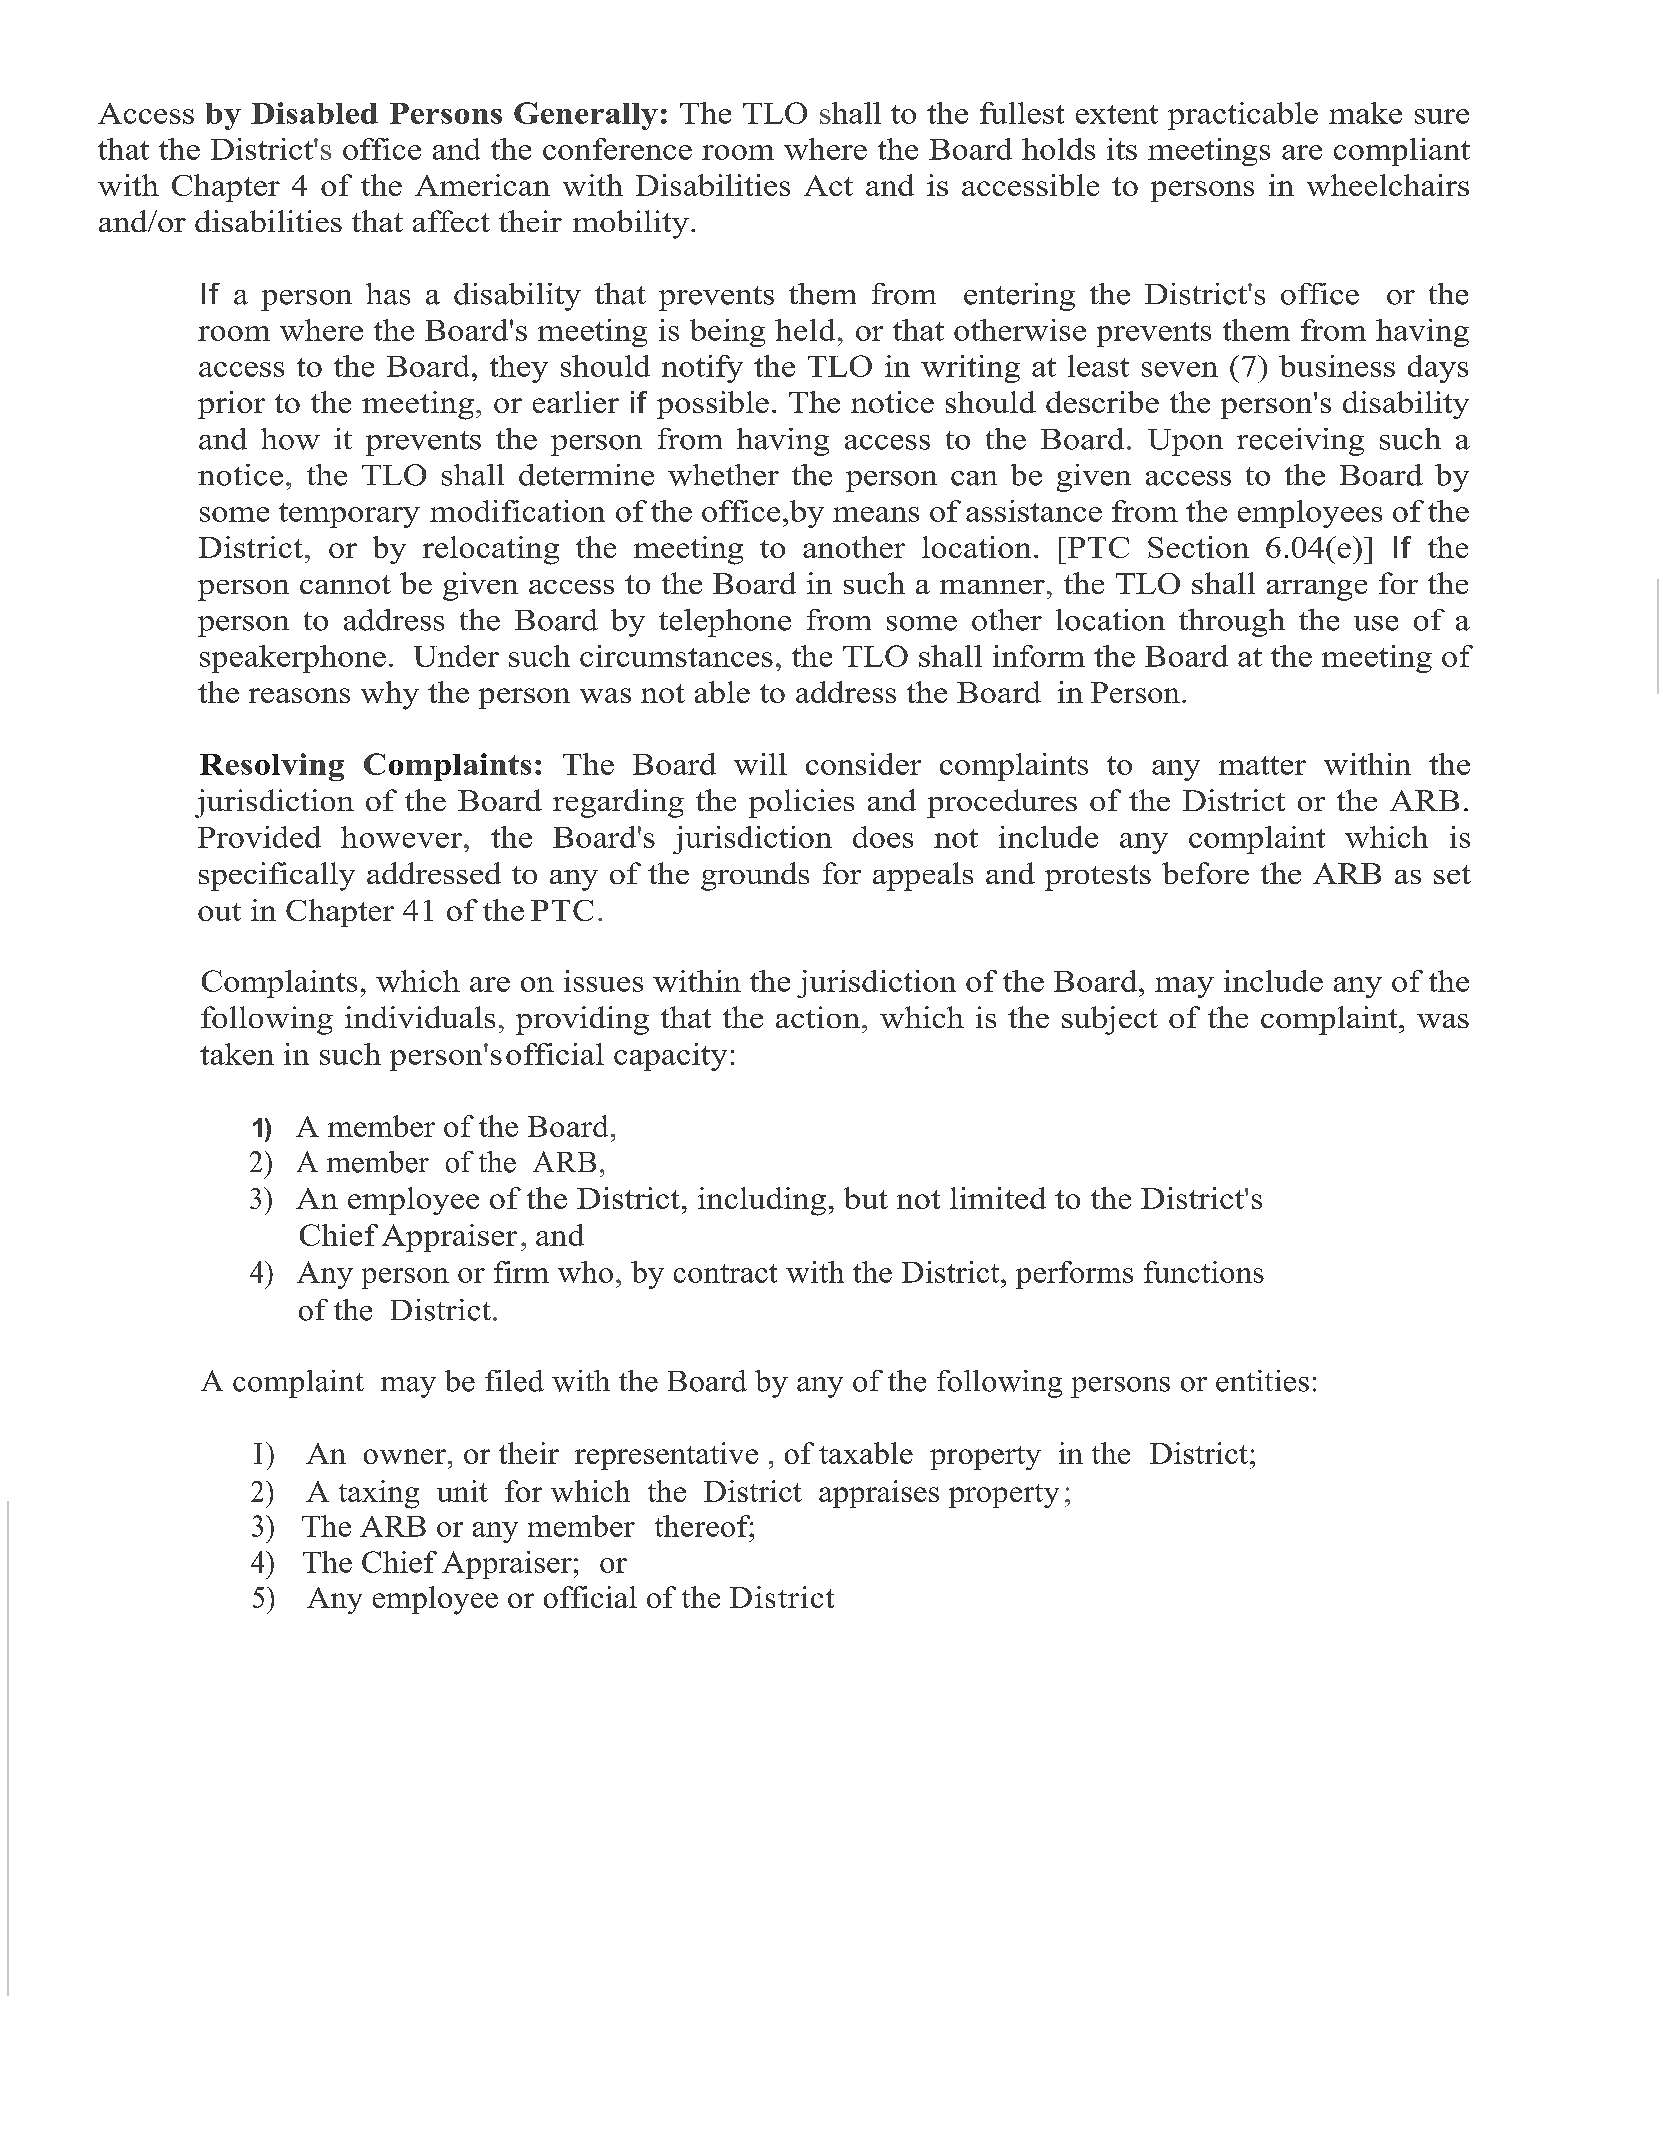  Describe the element at coordinates (1365, 113) in the document. I see `make` at that location.
